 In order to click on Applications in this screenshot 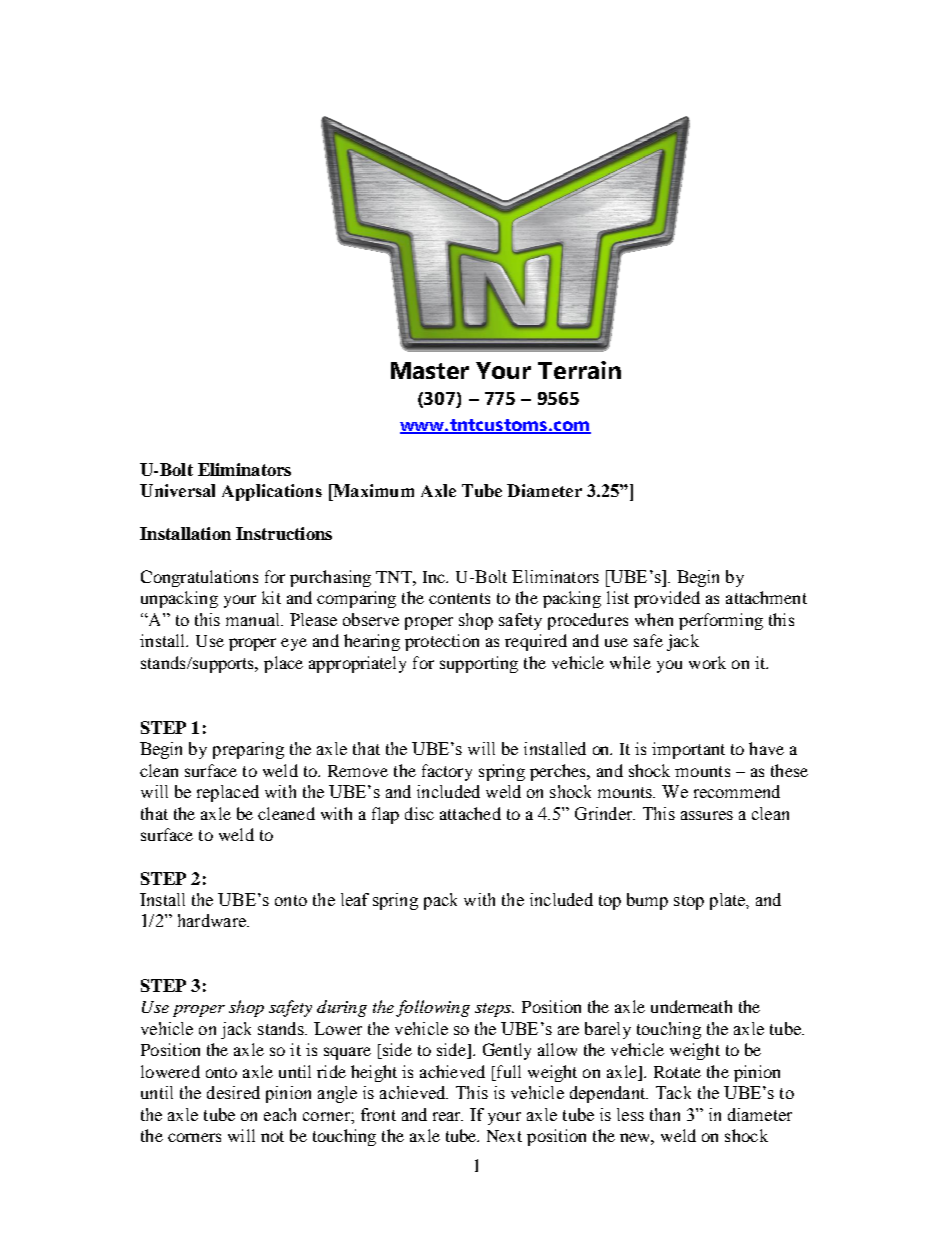, I will do `click(272, 492)`.
